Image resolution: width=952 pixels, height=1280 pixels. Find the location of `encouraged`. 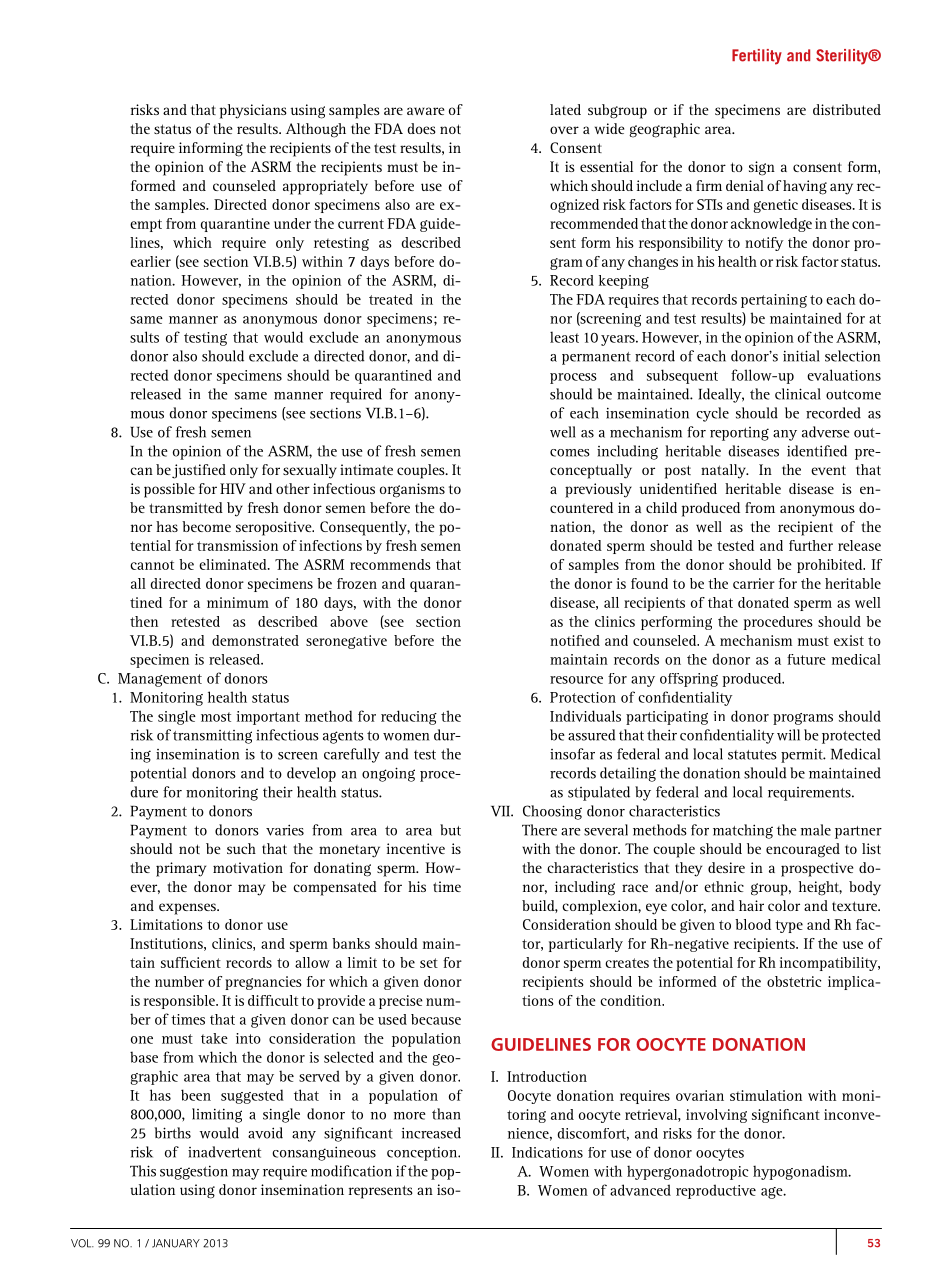

encouraged is located at coordinates (803, 850).
